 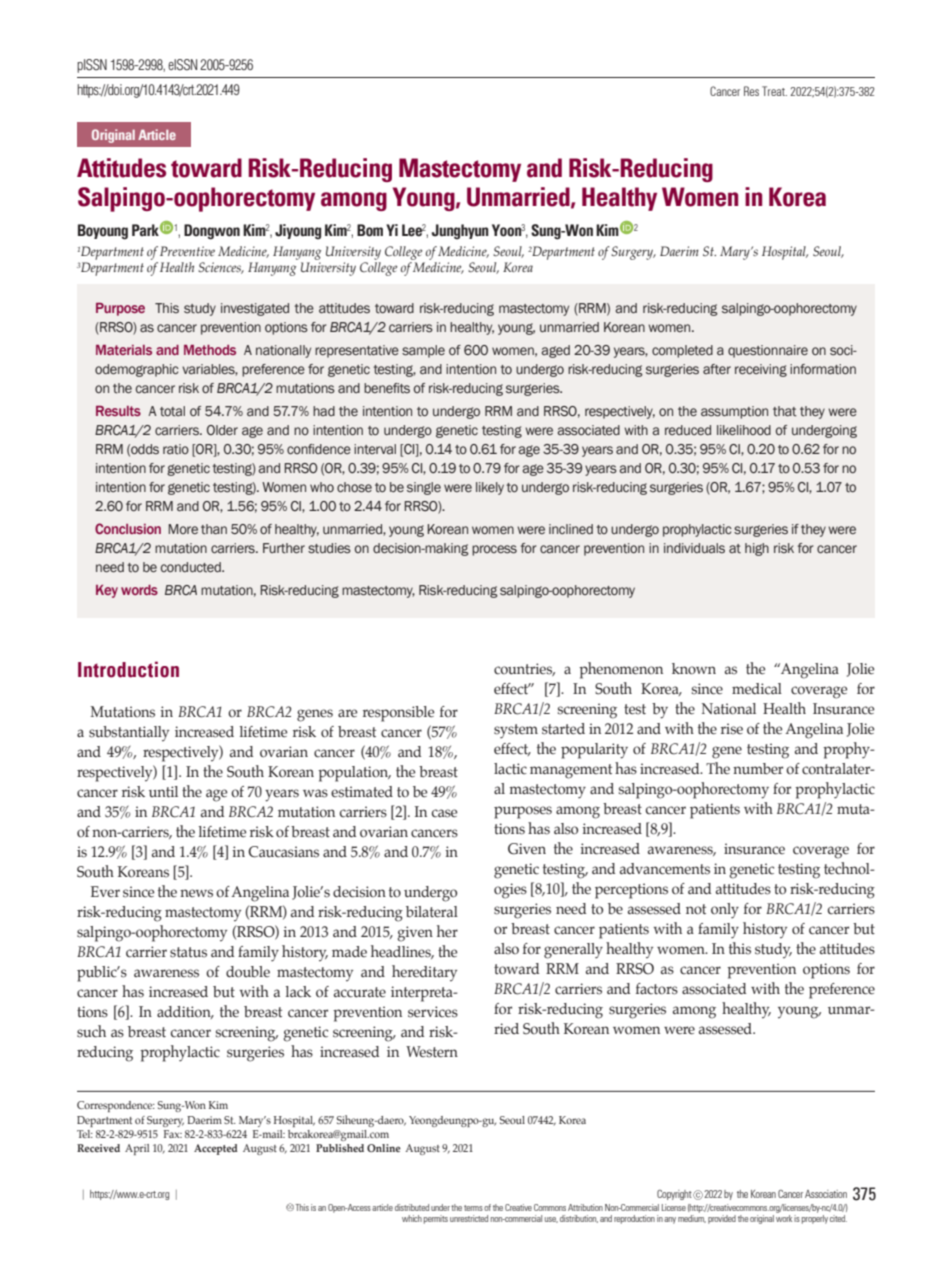 I want to click on only, so click(x=725, y=911).
